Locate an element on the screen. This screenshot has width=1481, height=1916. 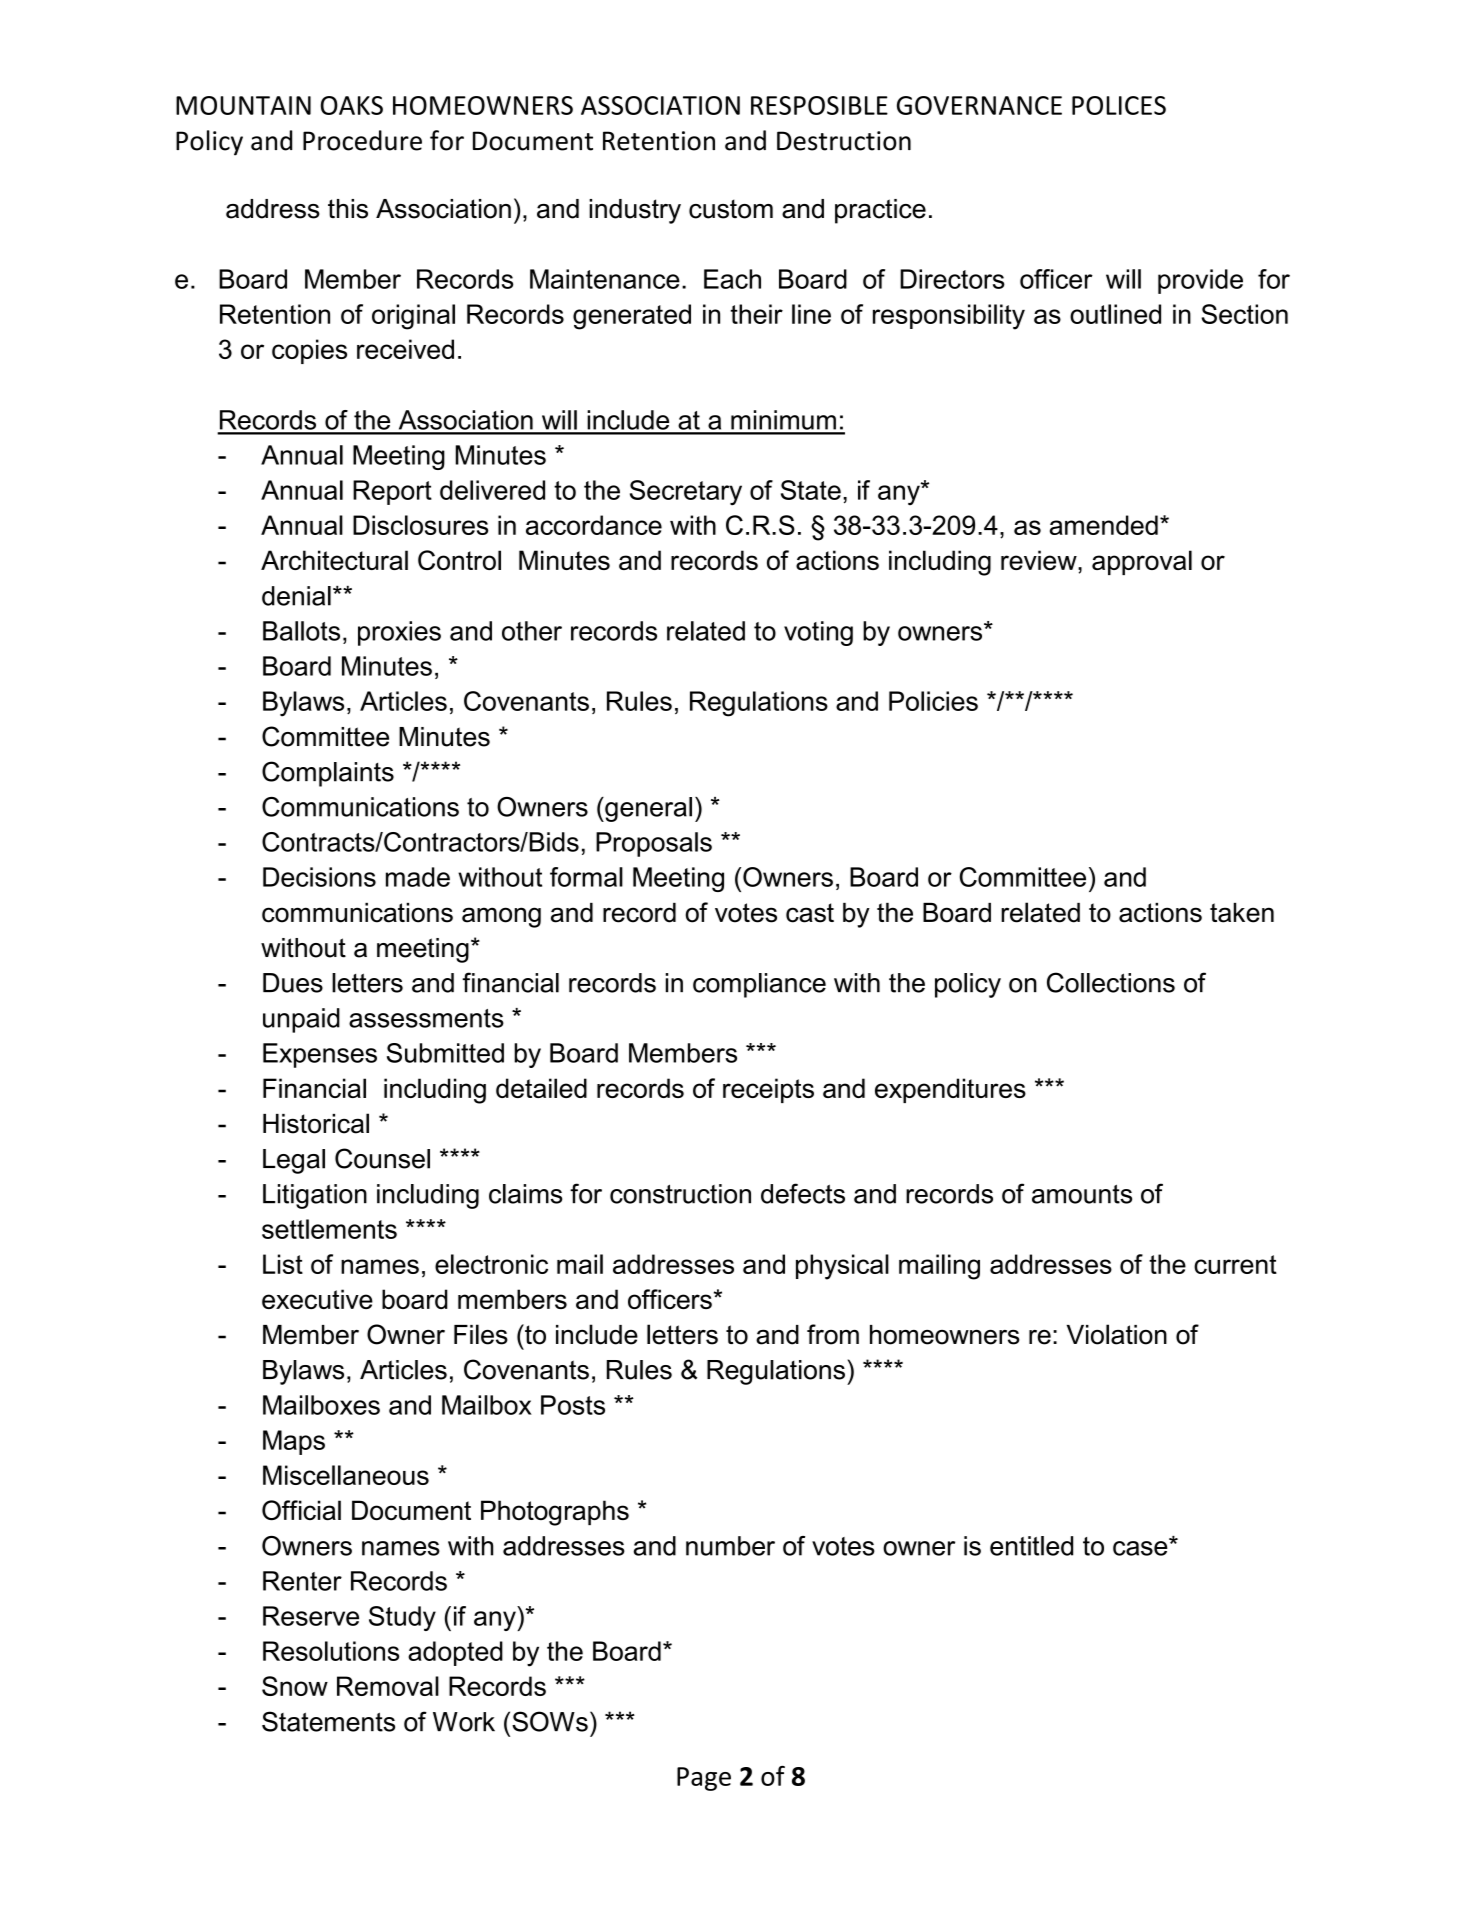
POLICES is located at coordinates (1119, 105).
